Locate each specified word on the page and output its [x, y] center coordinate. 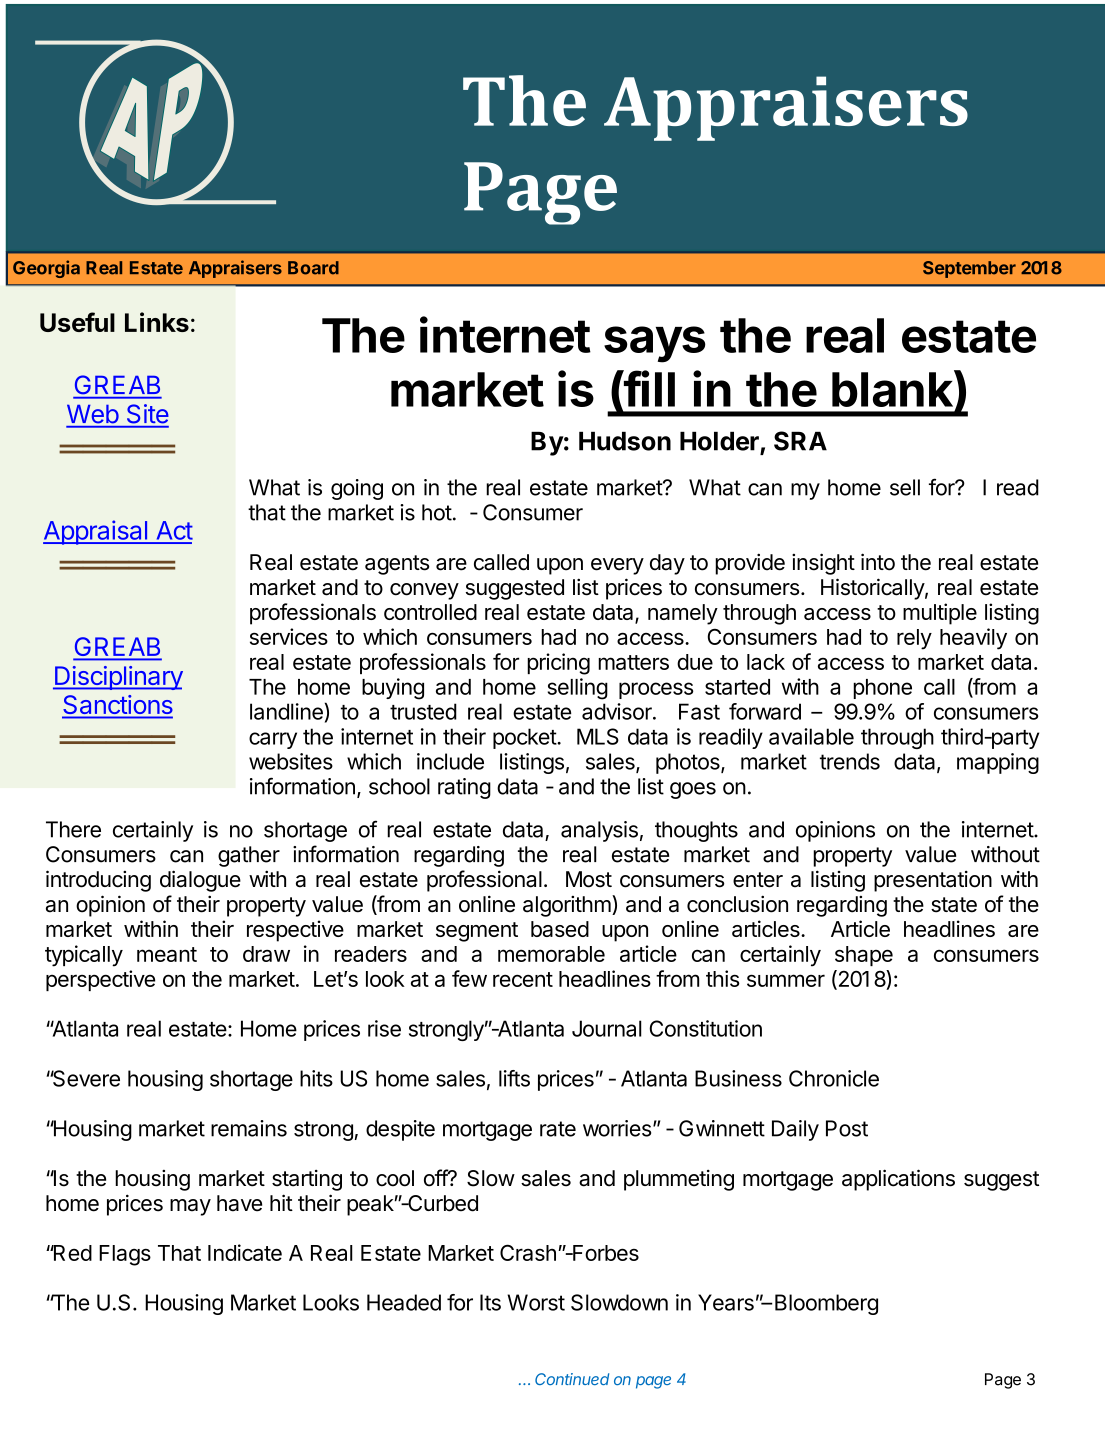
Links [157, 322]
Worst [536, 1302]
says [655, 344]
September [969, 269]
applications [898, 1180]
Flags [125, 1255]
